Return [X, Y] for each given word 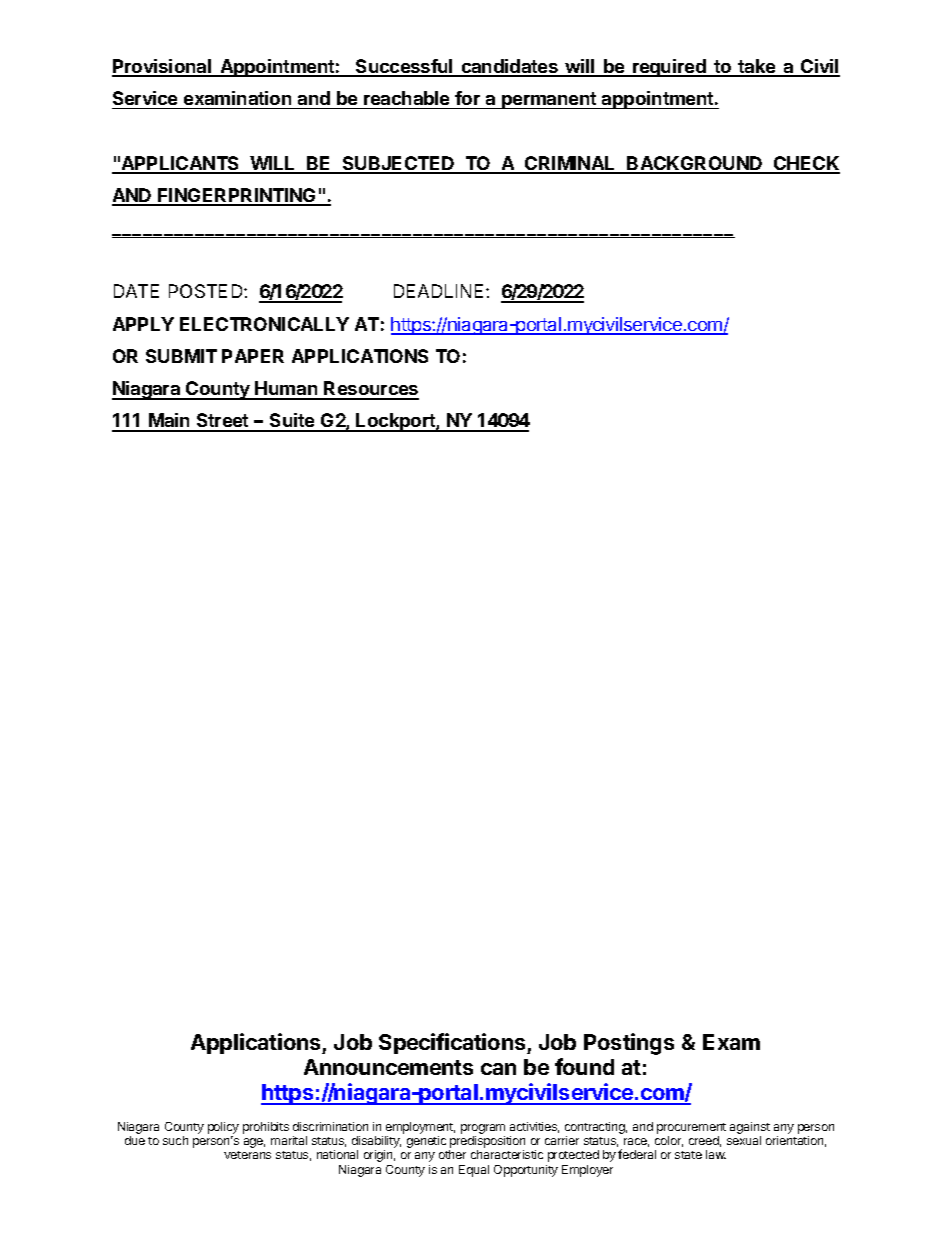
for [467, 98]
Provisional [163, 67]
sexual [744, 1140]
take [757, 67]
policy [223, 1128]
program [483, 1129]
